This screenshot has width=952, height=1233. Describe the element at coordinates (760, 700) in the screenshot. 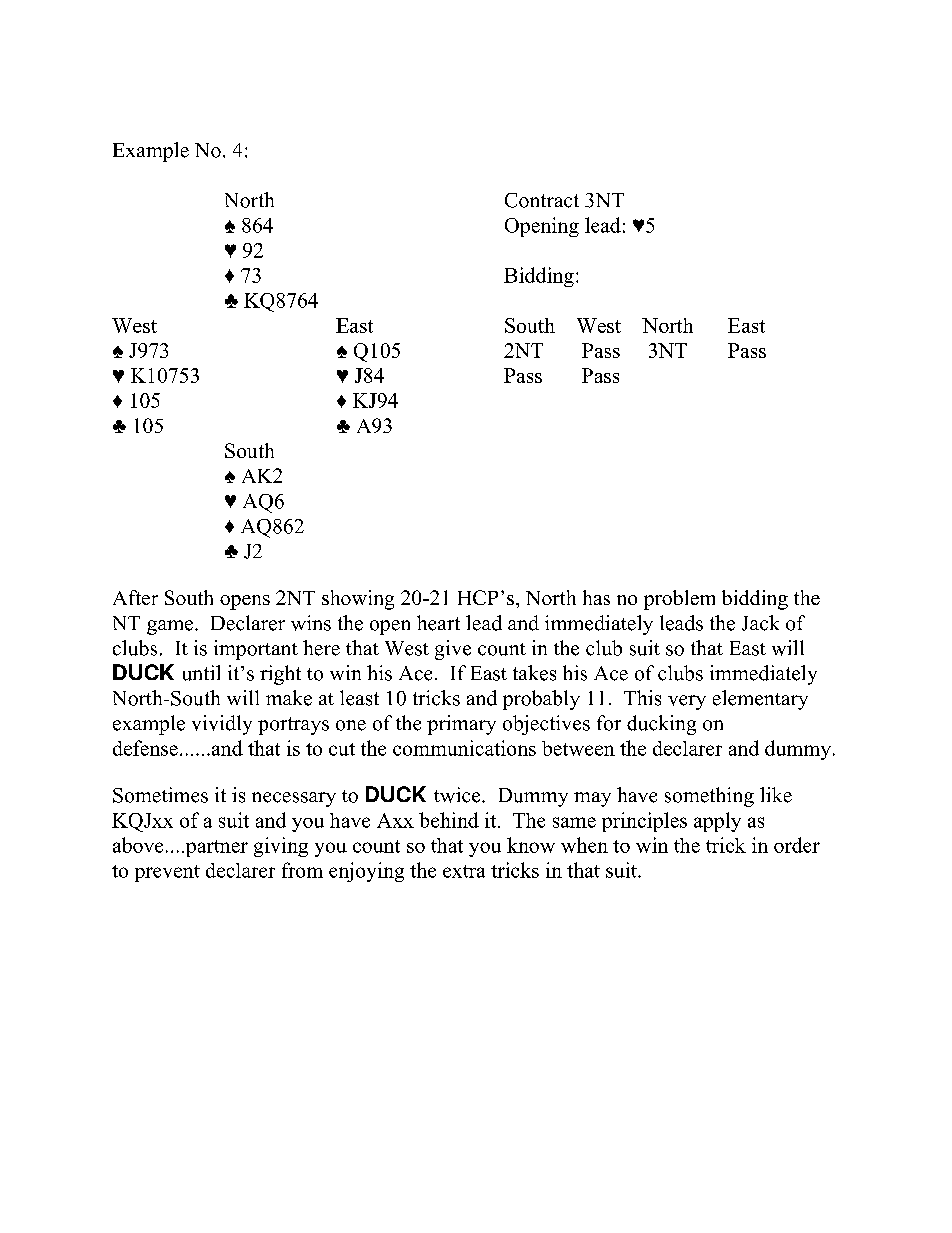

I see `elementary` at that location.
